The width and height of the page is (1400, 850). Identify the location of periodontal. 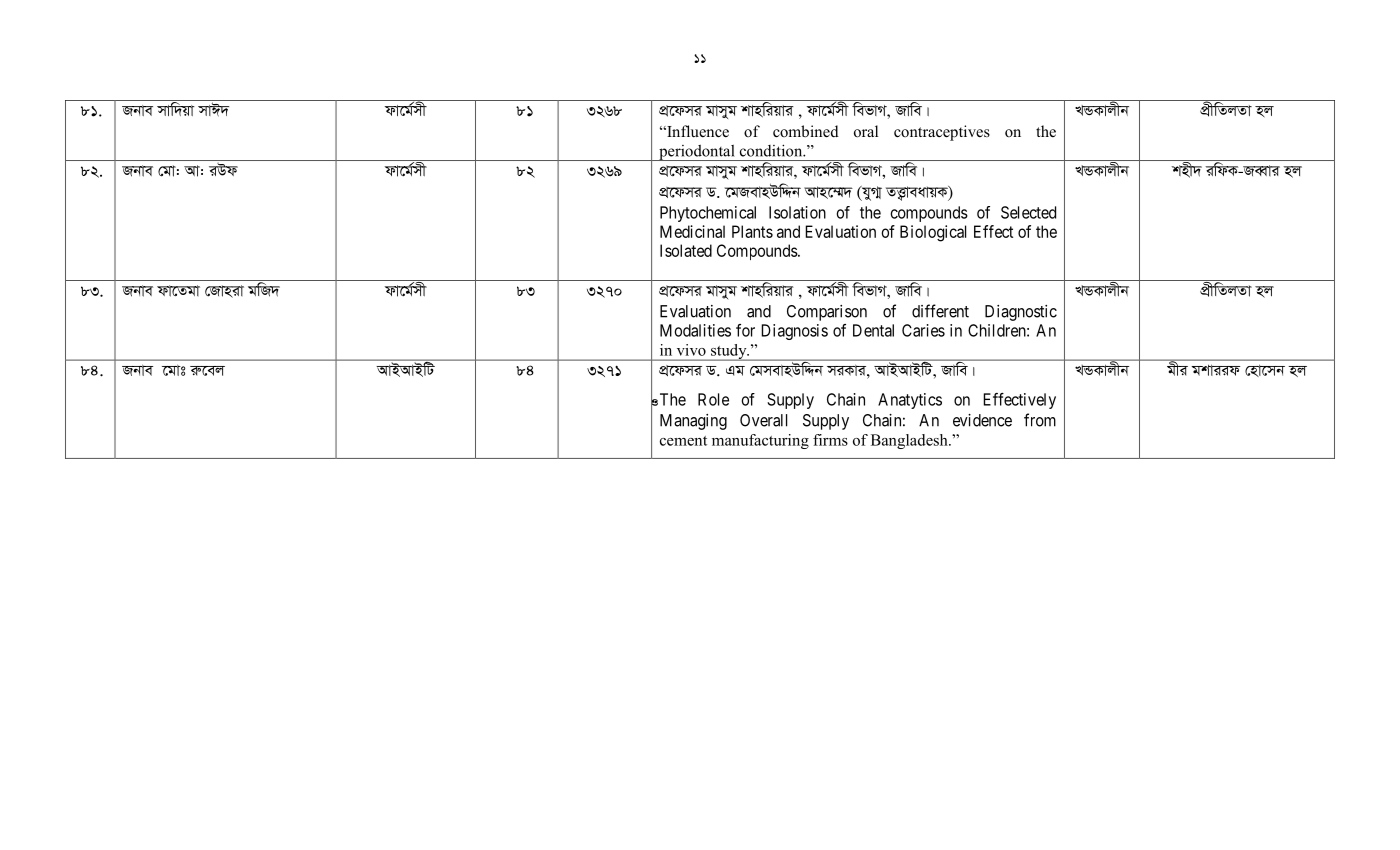
(697, 153).
